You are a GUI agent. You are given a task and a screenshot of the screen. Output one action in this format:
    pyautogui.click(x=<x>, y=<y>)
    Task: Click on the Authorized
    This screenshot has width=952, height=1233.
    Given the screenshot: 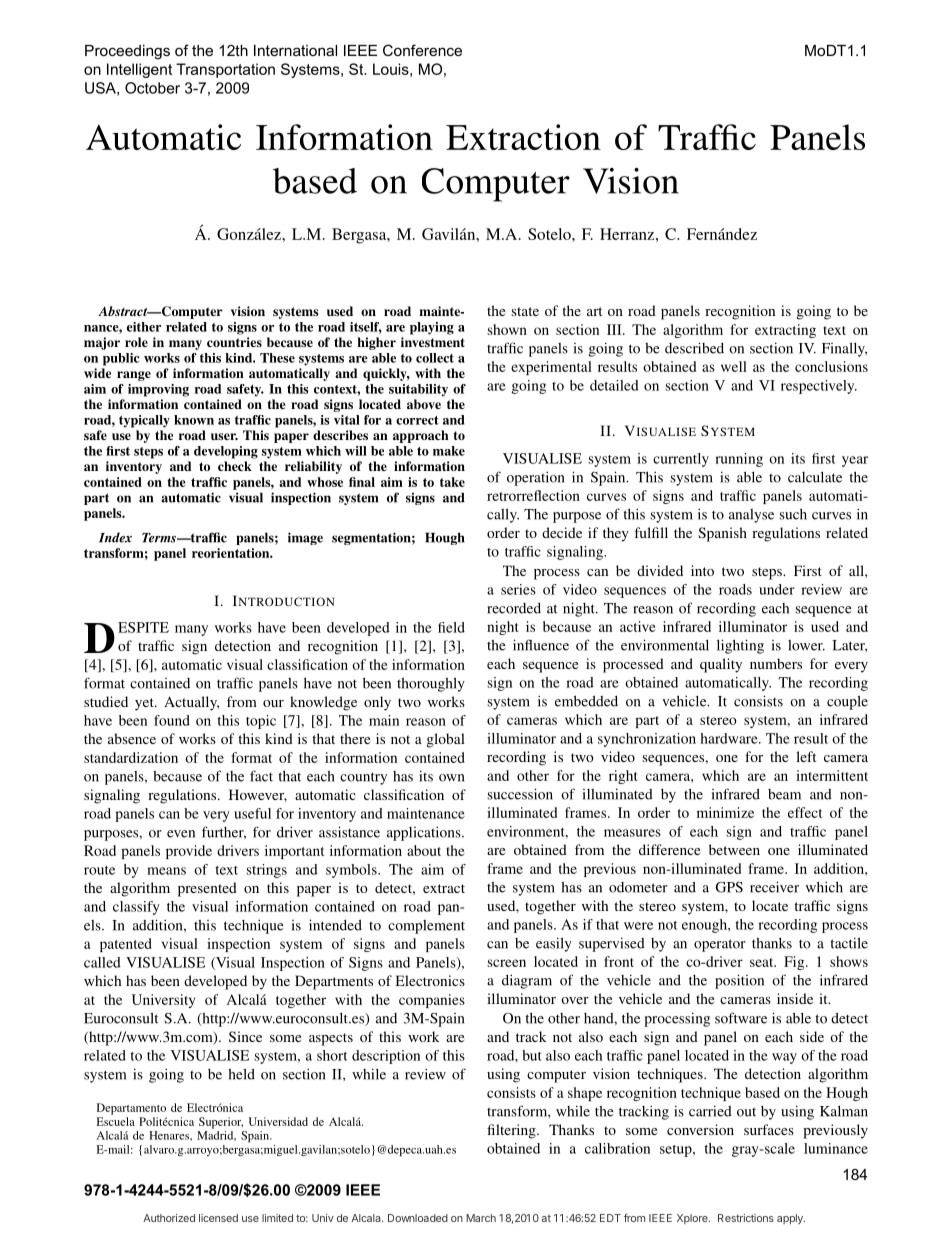 What is the action you would take?
    pyautogui.click(x=169, y=1218)
